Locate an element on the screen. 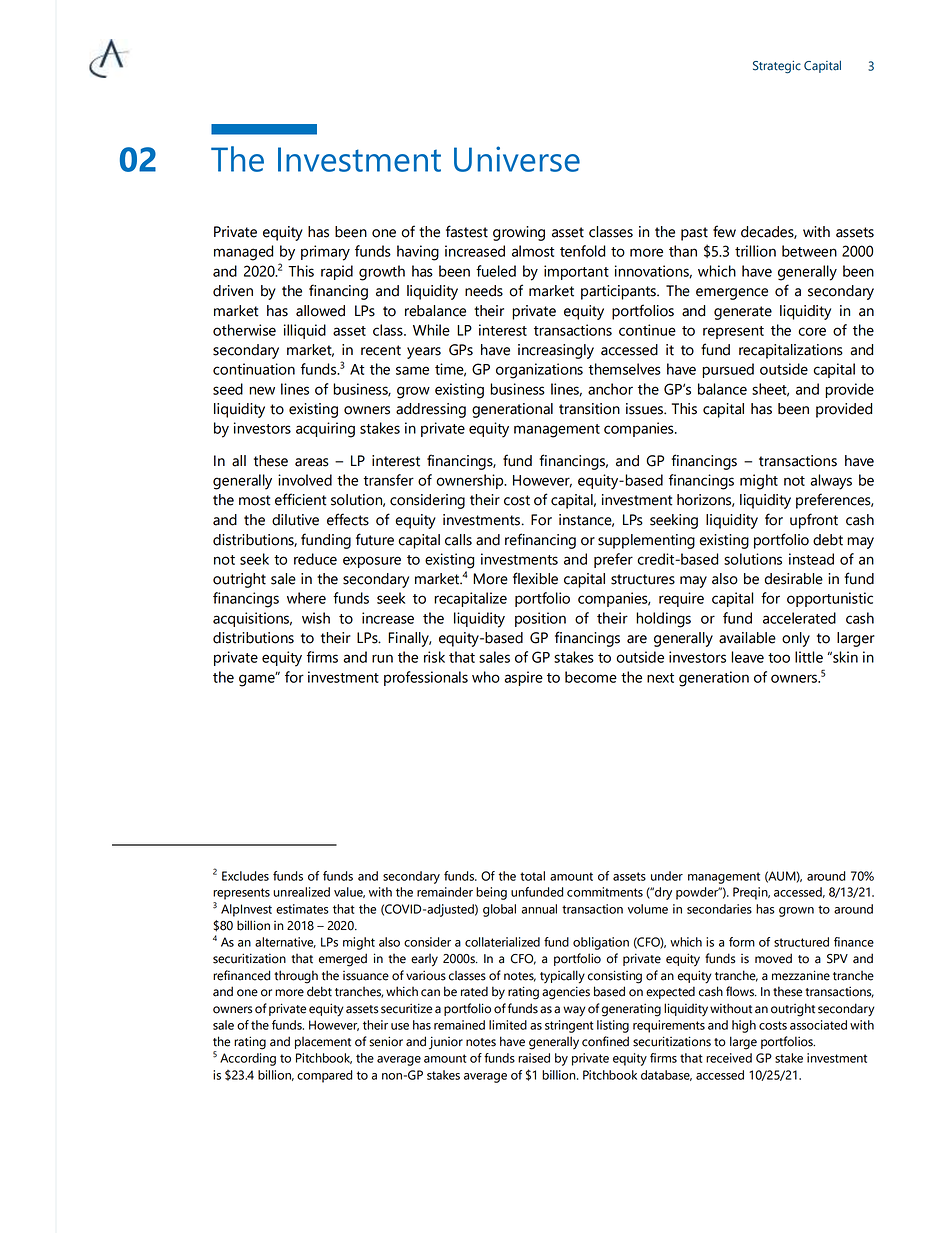 This screenshot has width=952, height=1233. illiquid is located at coordinates (305, 331).
